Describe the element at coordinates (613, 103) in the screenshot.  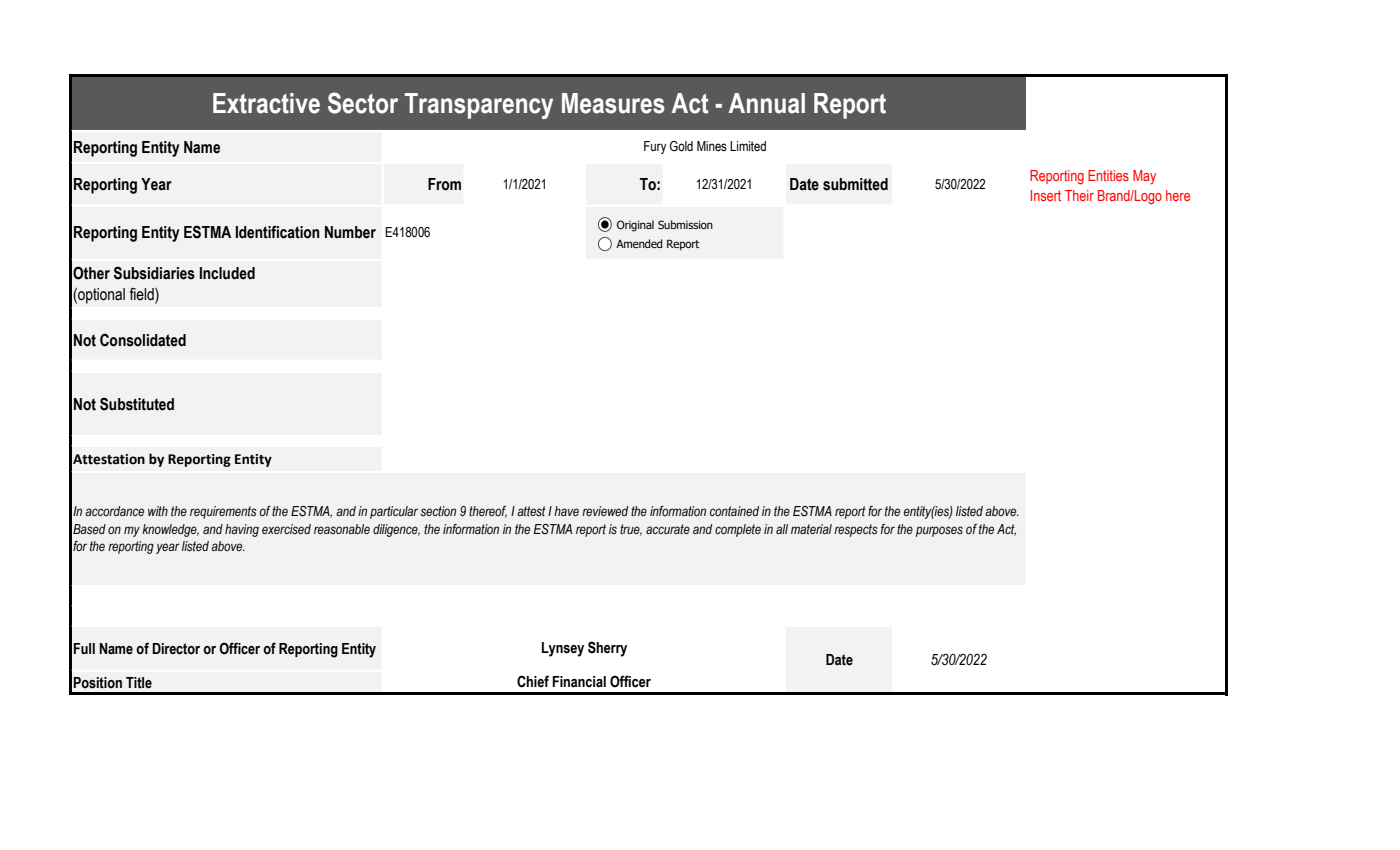
I see `Measures` at that location.
